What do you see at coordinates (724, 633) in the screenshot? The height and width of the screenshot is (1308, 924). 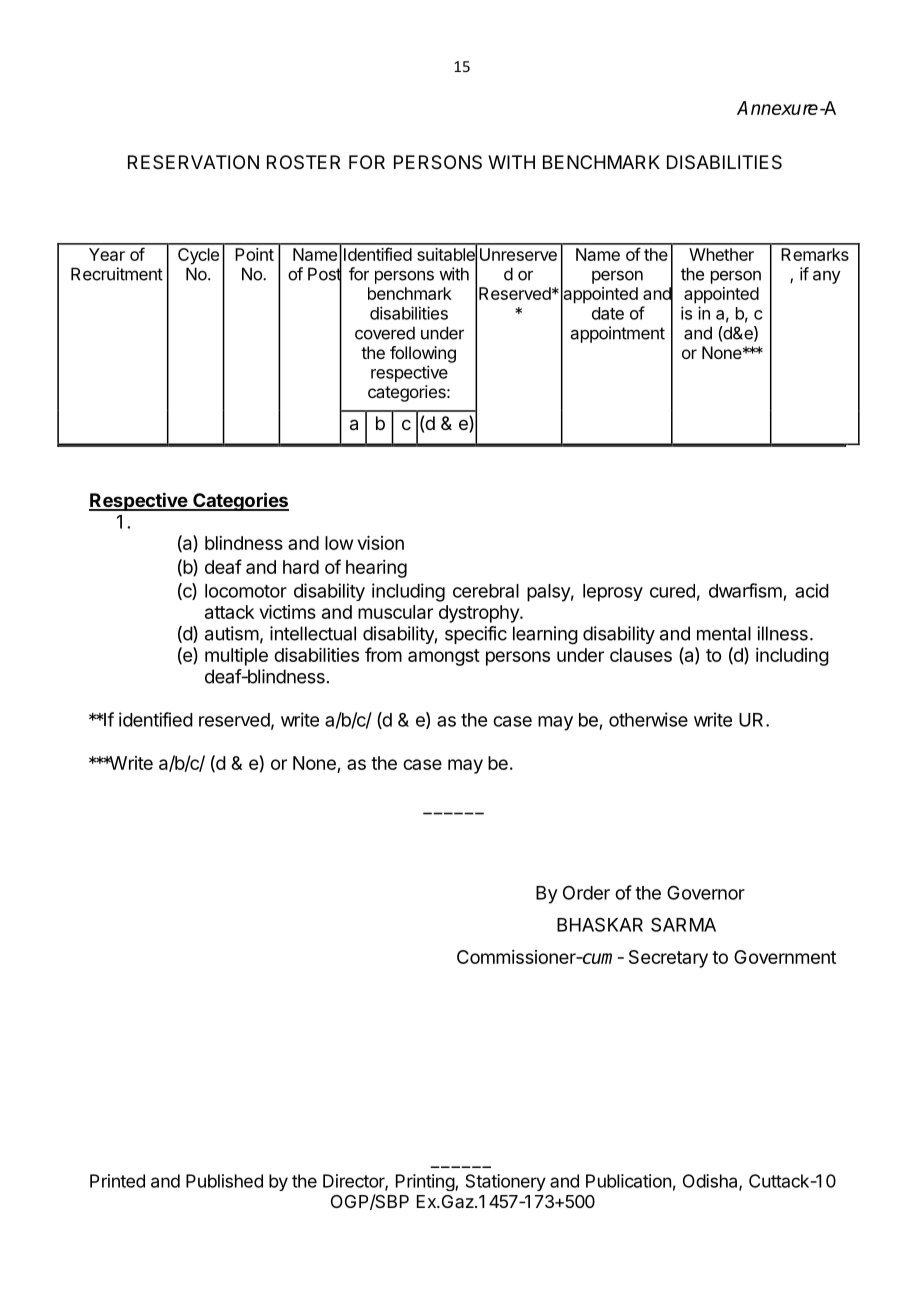 I see `mental` at bounding box center [724, 633].
